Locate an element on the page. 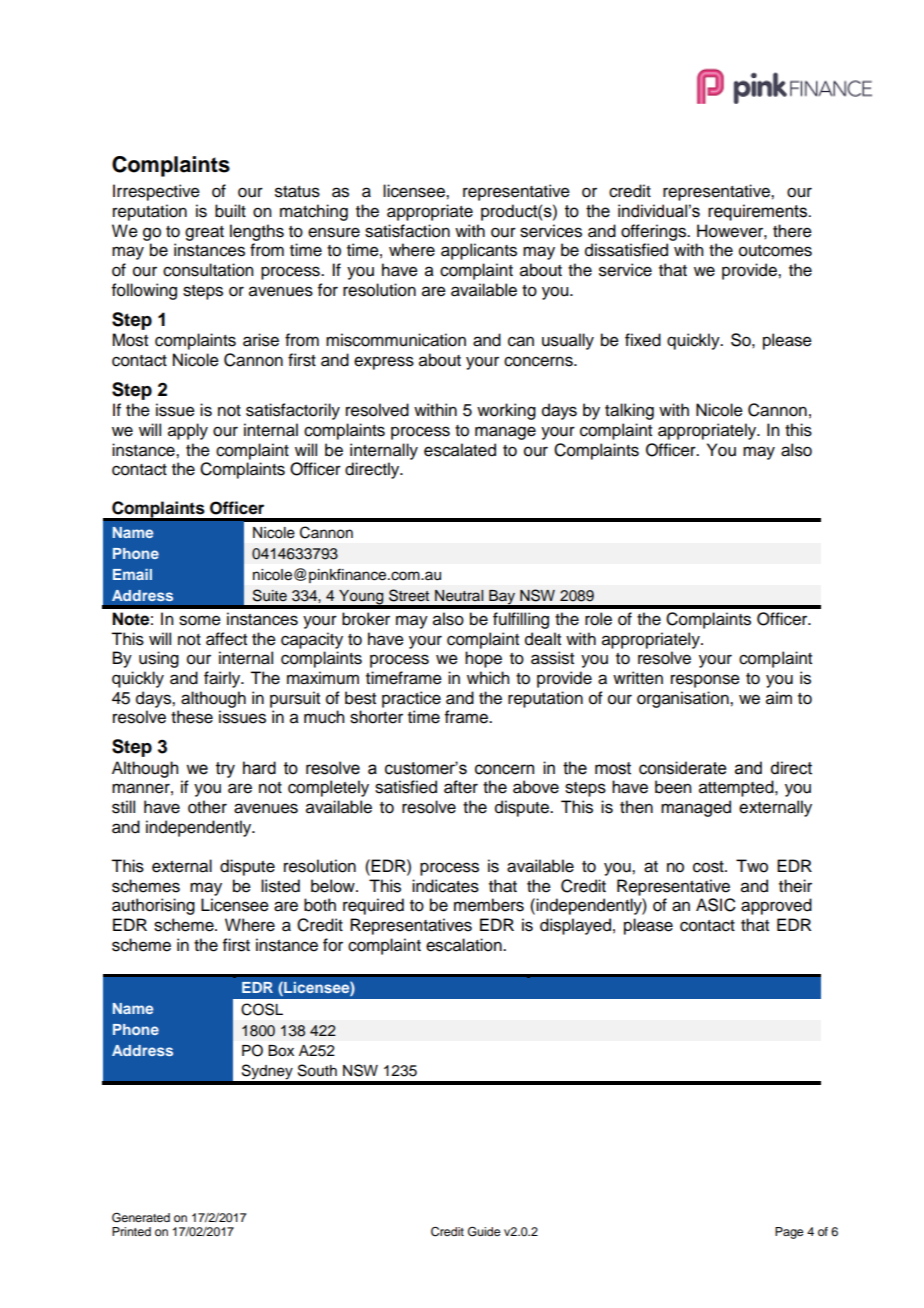  applicants is located at coordinates (479, 251).
